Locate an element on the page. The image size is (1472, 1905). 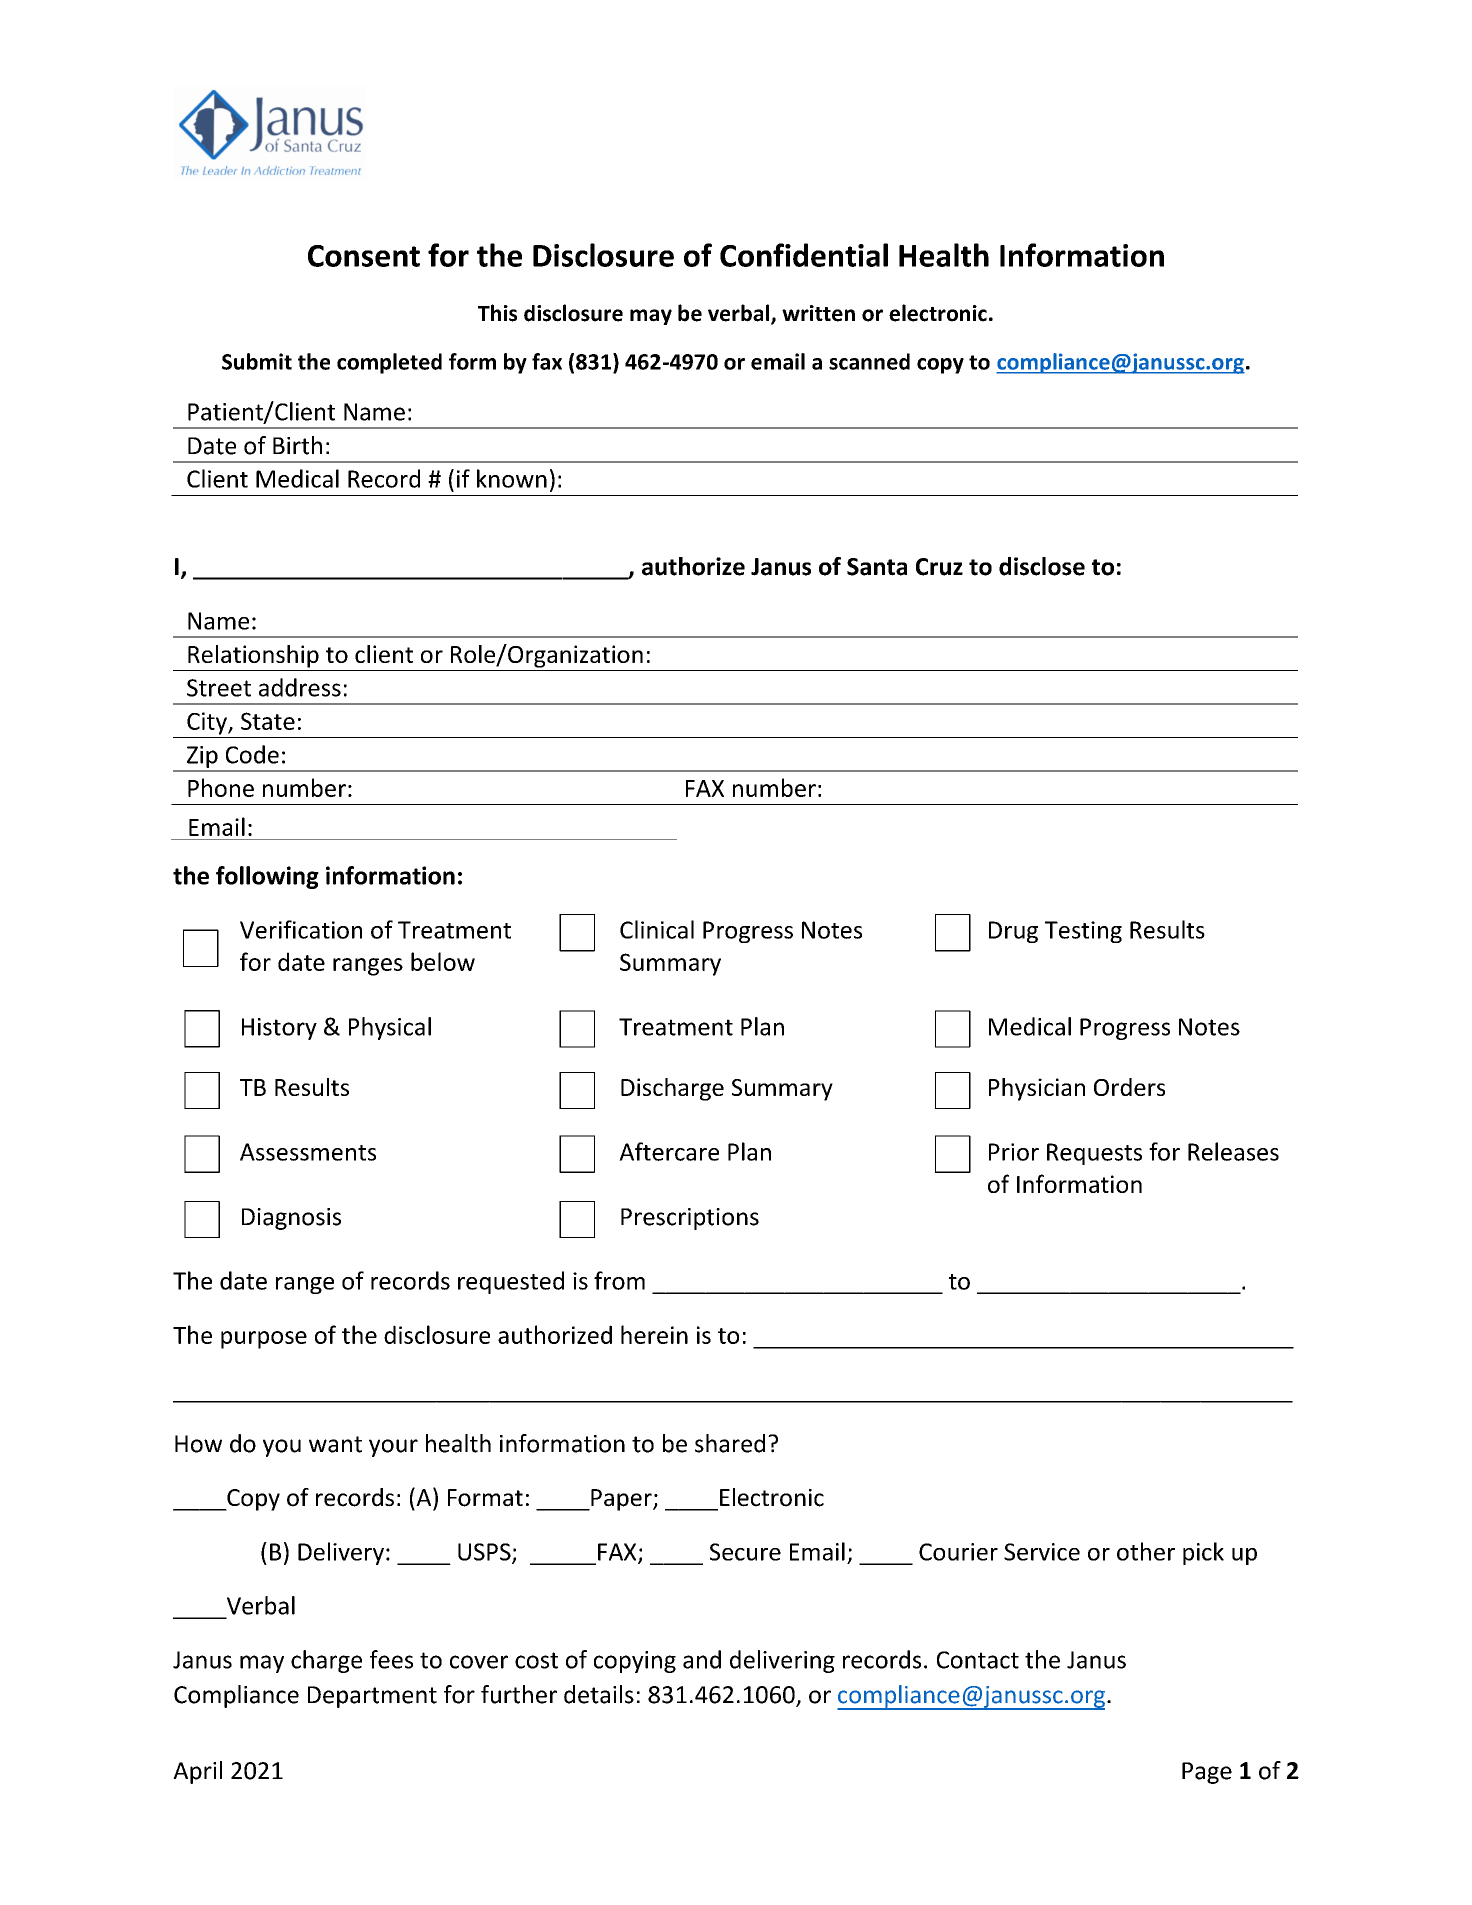
Assessments is located at coordinates (308, 1152).
